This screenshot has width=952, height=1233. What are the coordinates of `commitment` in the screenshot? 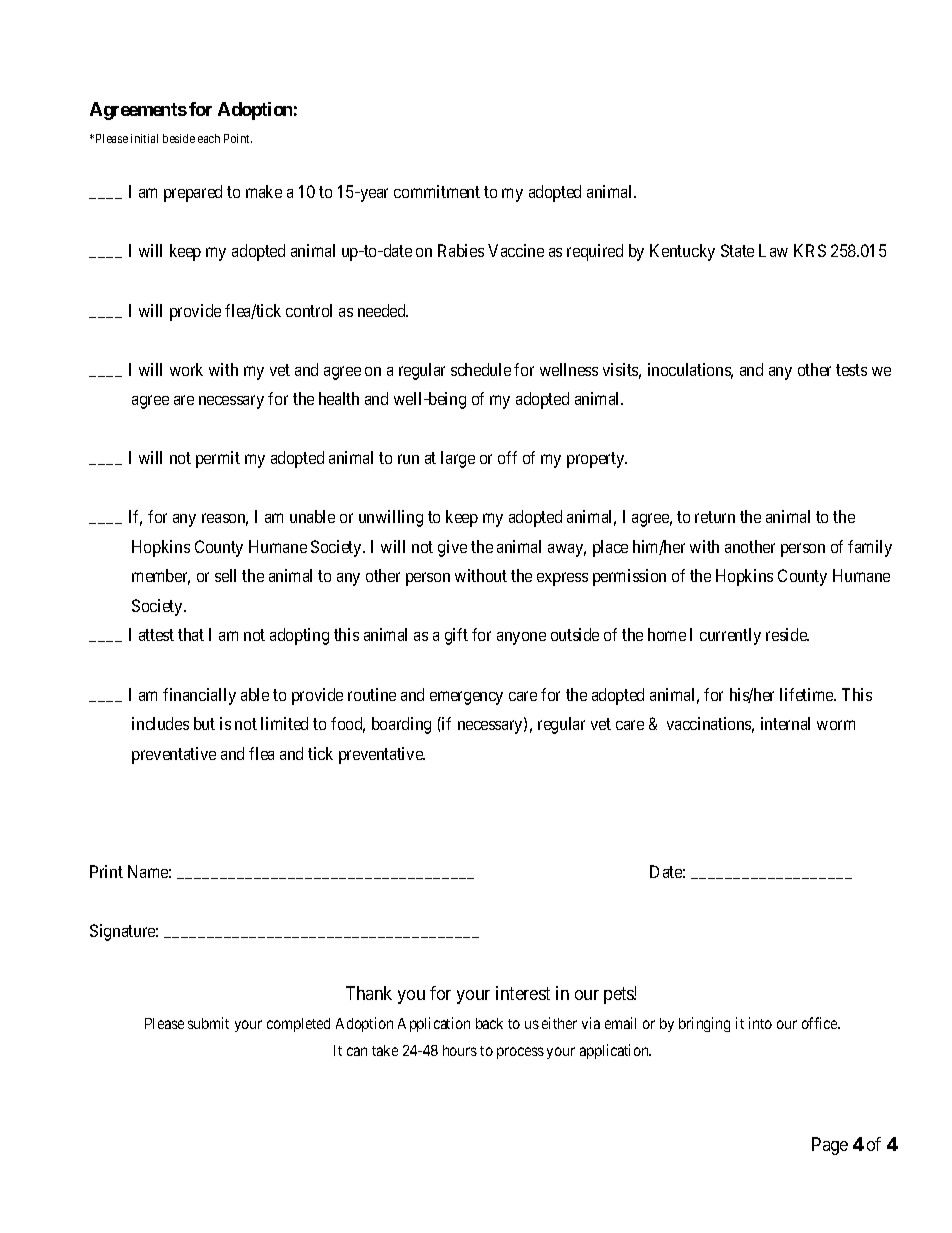 It's located at (437, 191).
